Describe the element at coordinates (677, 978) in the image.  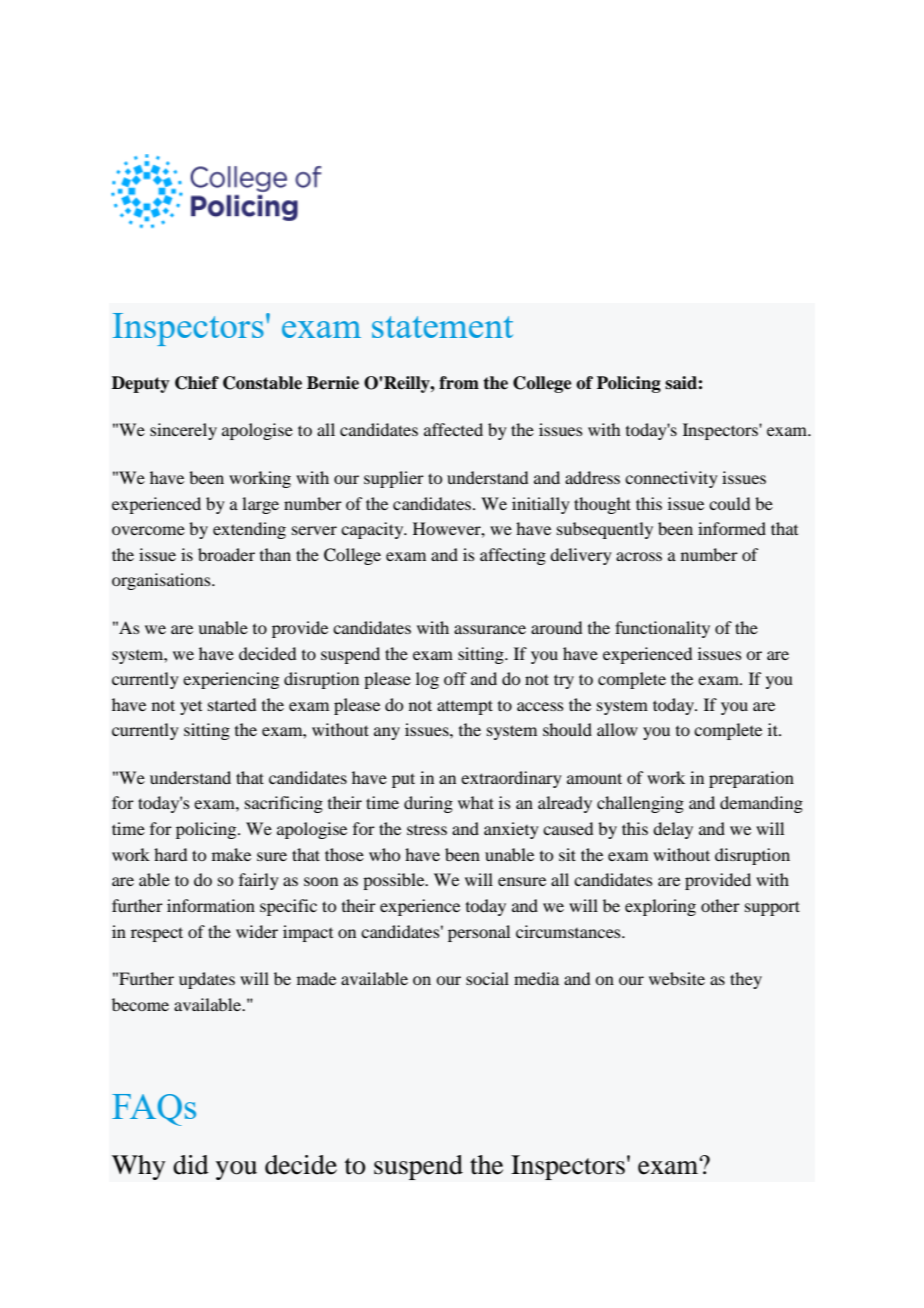
I see `website` at that location.
